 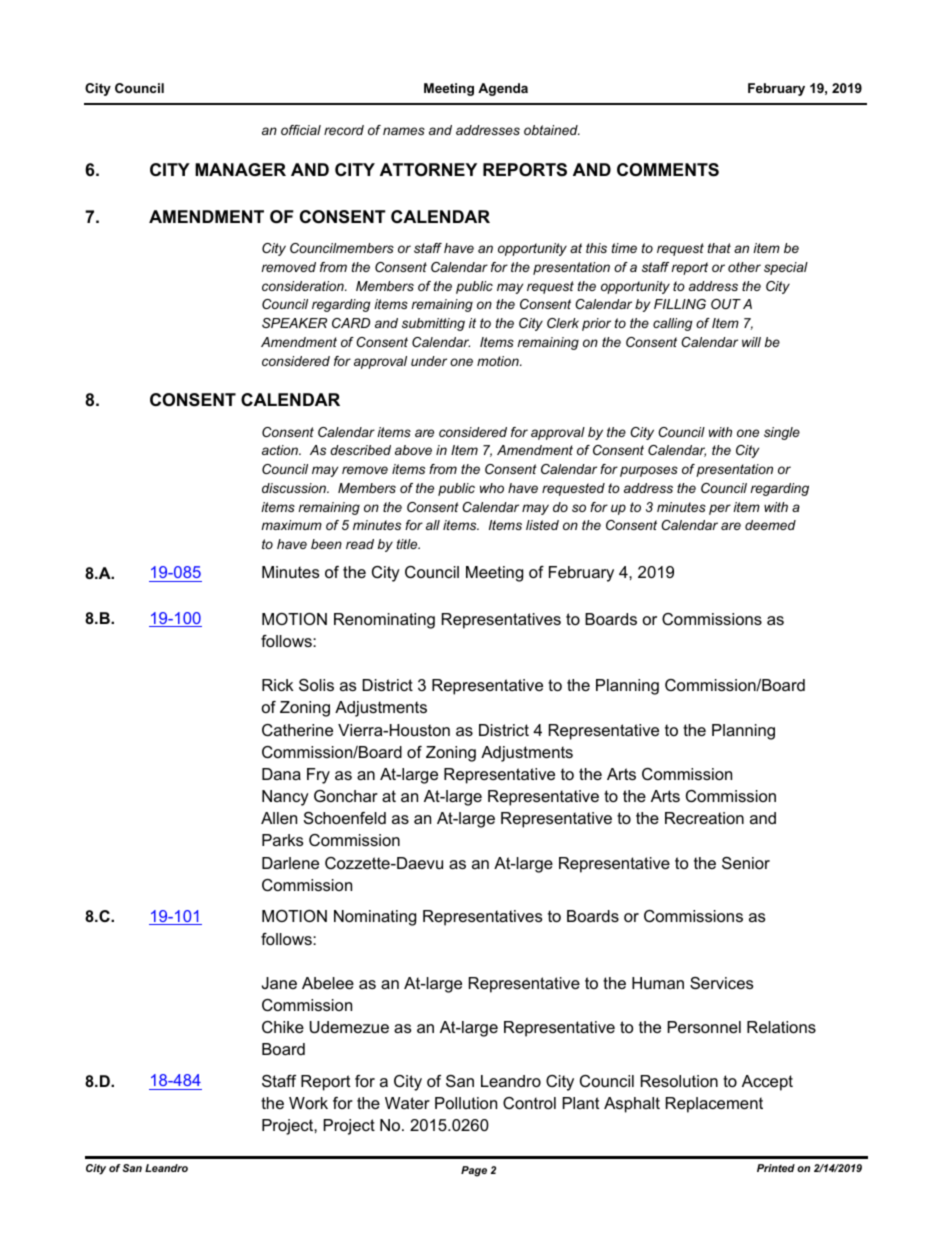 What do you see at coordinates (294, 323) in the screenshot?
I see `SPEAKER` at bounding box center [294, 323].
